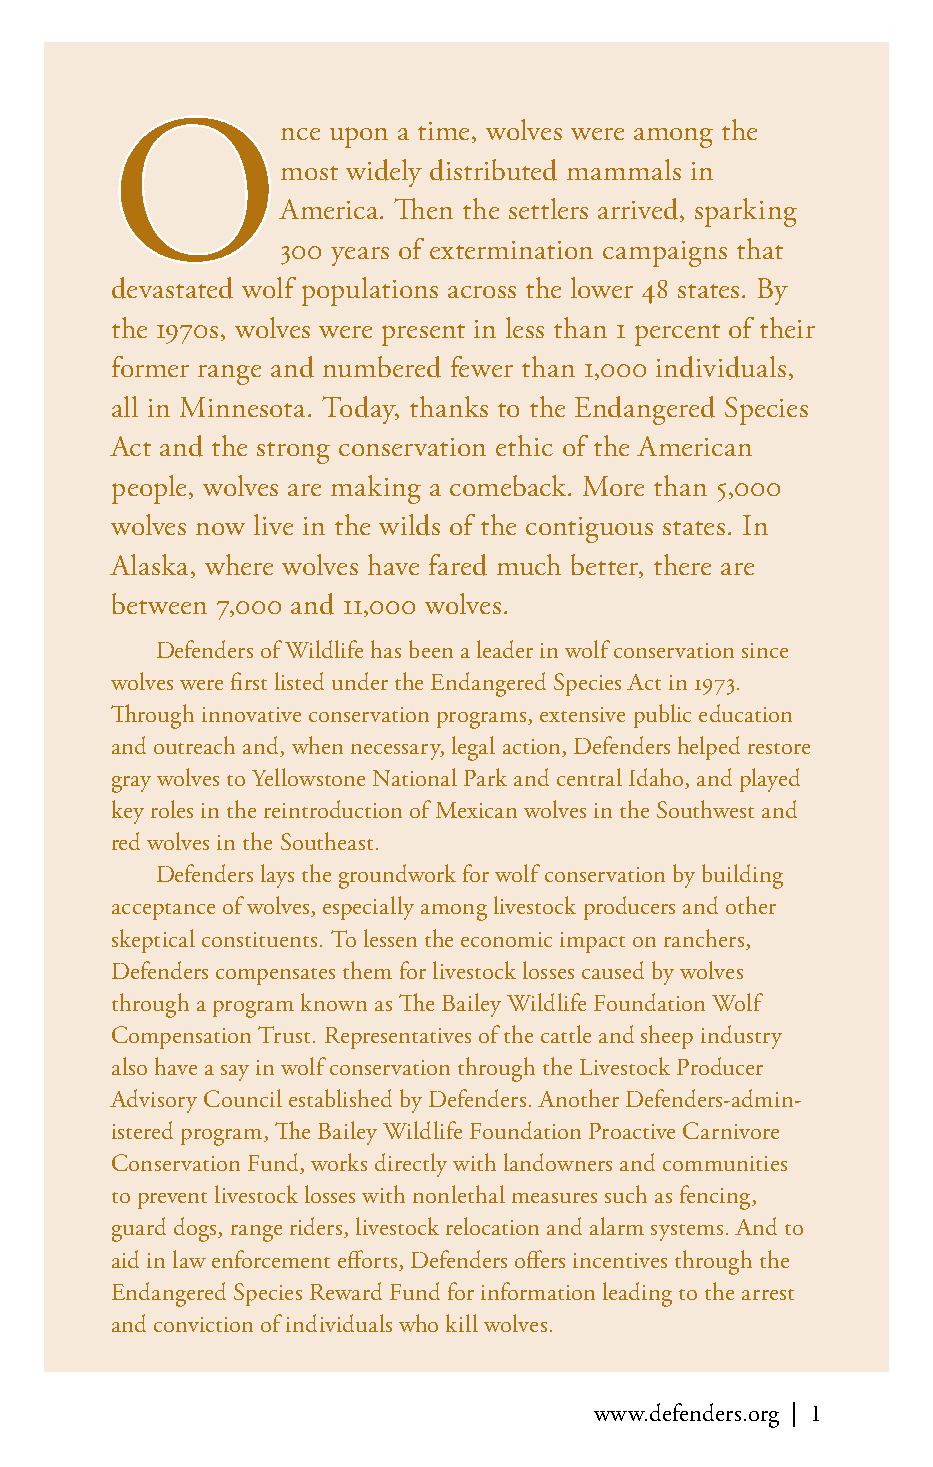  Describe the element at coordinates (639, 210) in the document. I see `arrived` at that location.
